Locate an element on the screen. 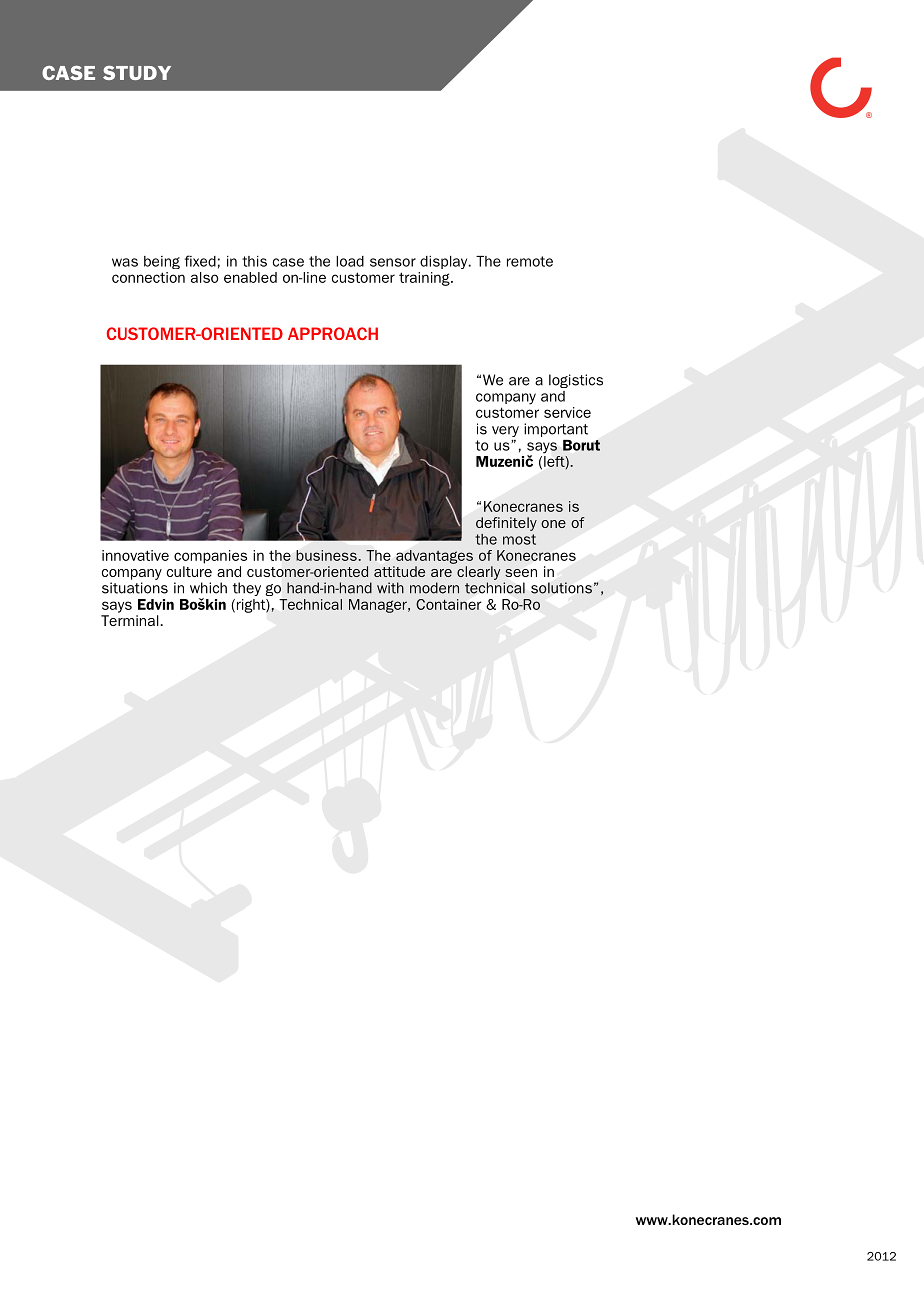 This screenshot has width=924, height=1308. load is located at coordinates (350, 261).
